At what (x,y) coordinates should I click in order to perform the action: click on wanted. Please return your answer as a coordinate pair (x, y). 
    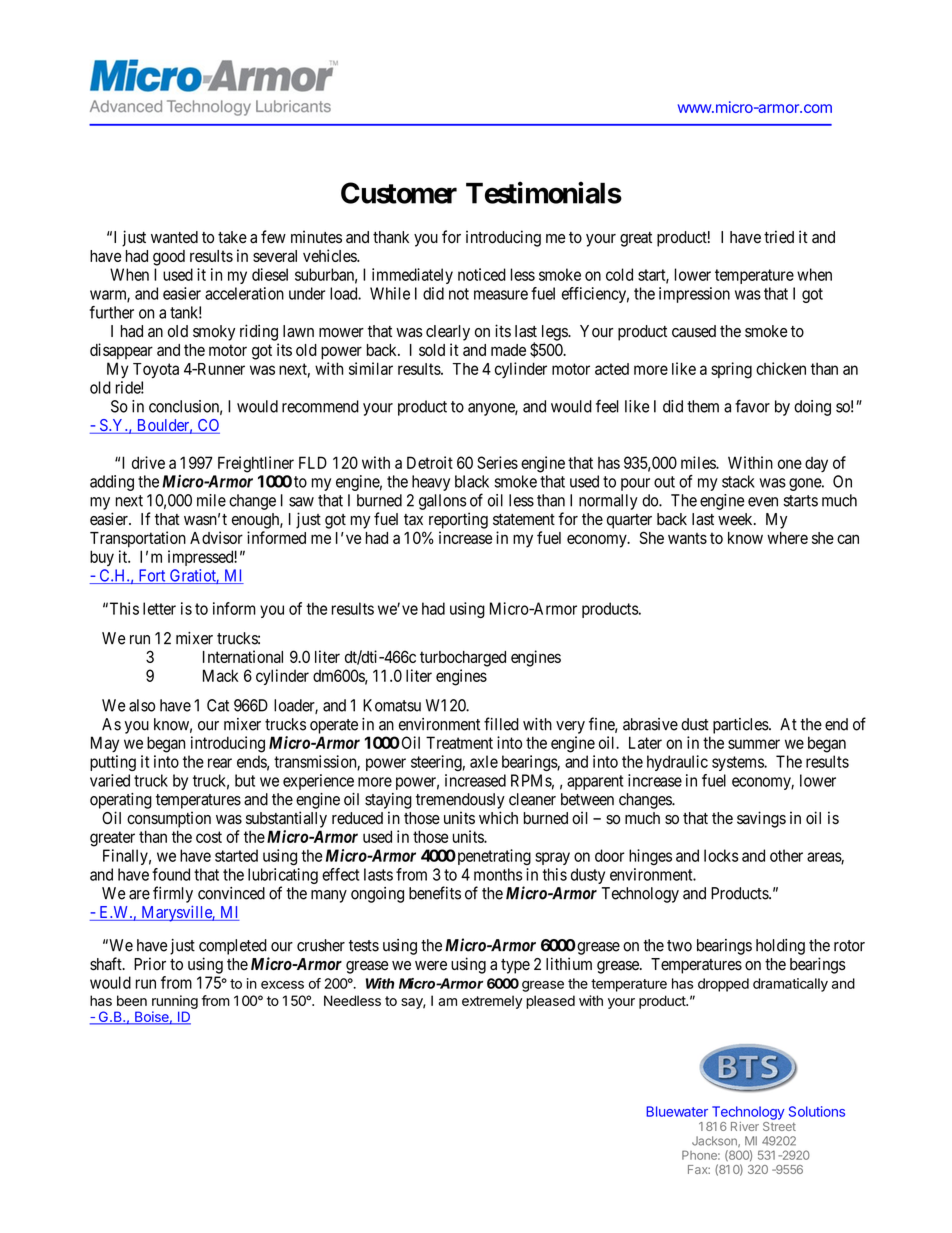
    Looking at the image, I should click on (174, 237).
